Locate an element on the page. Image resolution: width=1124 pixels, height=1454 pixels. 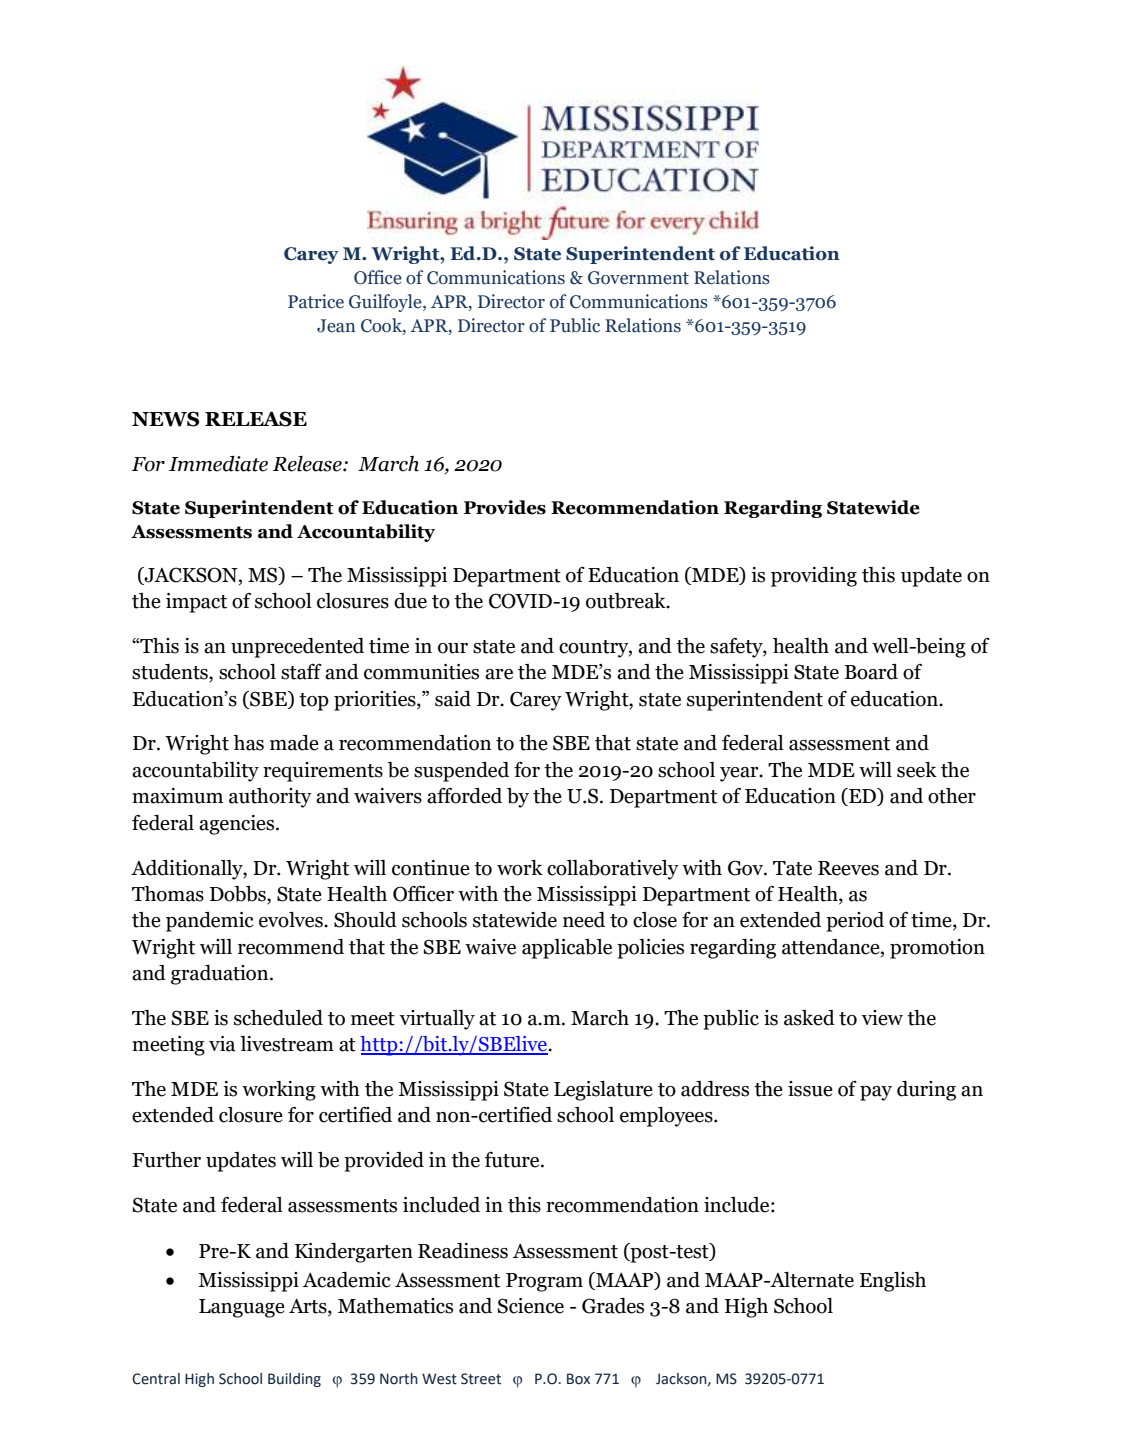
English is located at coordinates (893, 1282).
